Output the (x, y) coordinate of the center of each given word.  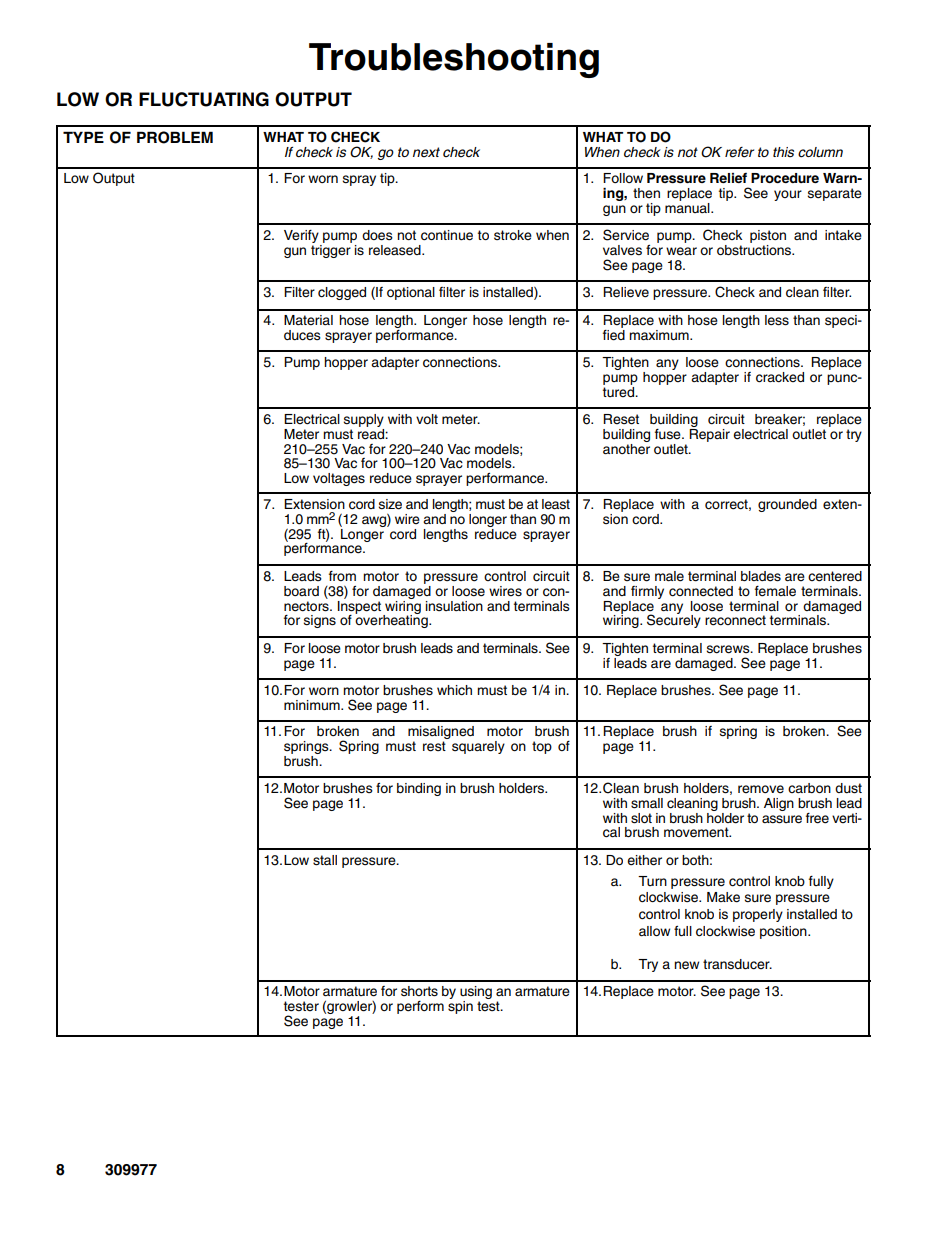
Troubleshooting (454, 60)
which (454, 690)
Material (308, 320)
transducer (737, 964)
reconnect (735, 620)
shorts (419, 991)
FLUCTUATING (204, 99)
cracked (780, 377)
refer (739, 152)
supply (363, 422)
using (476, 994)
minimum (313, 705)
